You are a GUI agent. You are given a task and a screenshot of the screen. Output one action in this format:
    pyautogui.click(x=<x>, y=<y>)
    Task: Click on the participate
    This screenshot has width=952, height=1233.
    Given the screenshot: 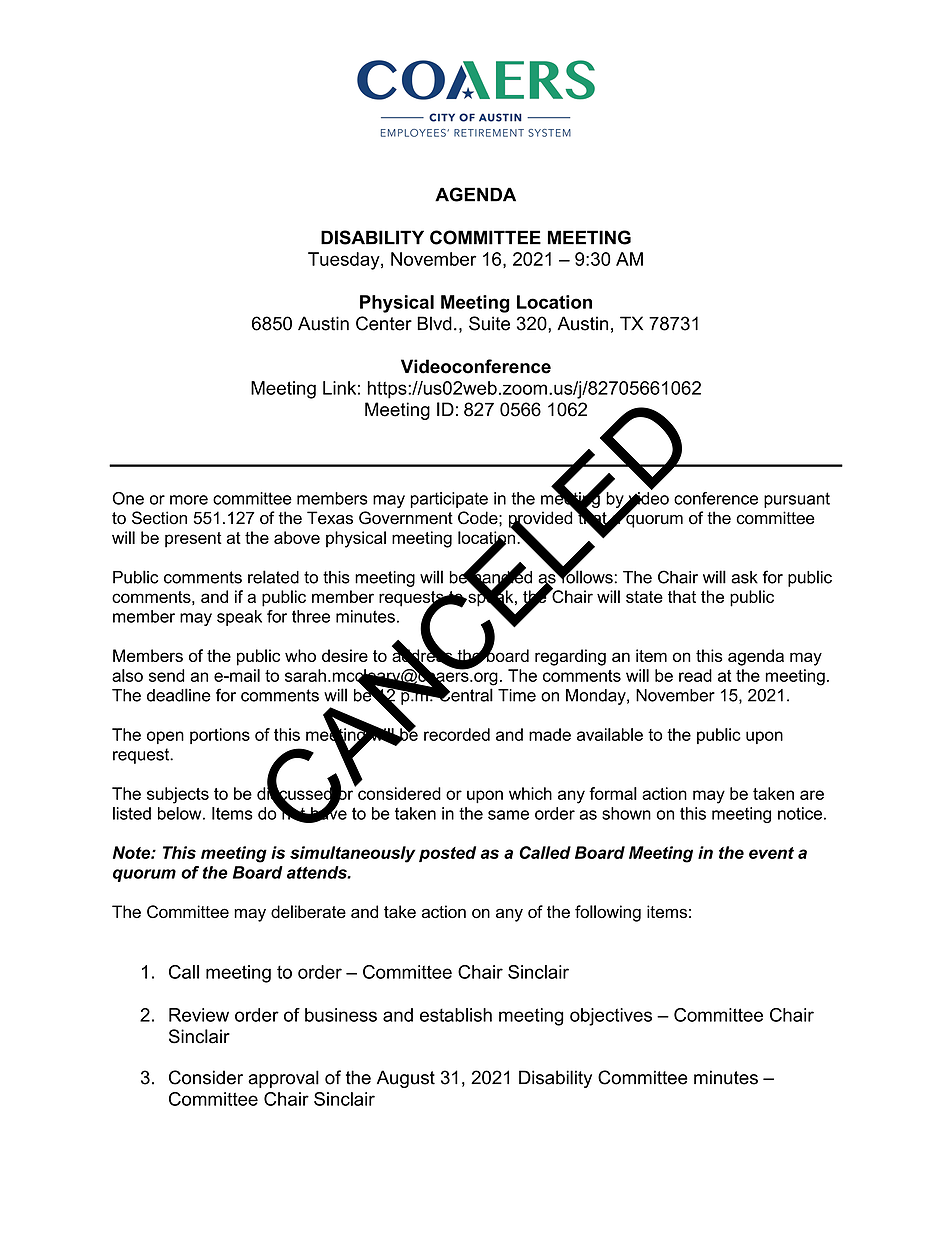 What is the action you would take?
    pyautogui.click(x=449, y=500)
